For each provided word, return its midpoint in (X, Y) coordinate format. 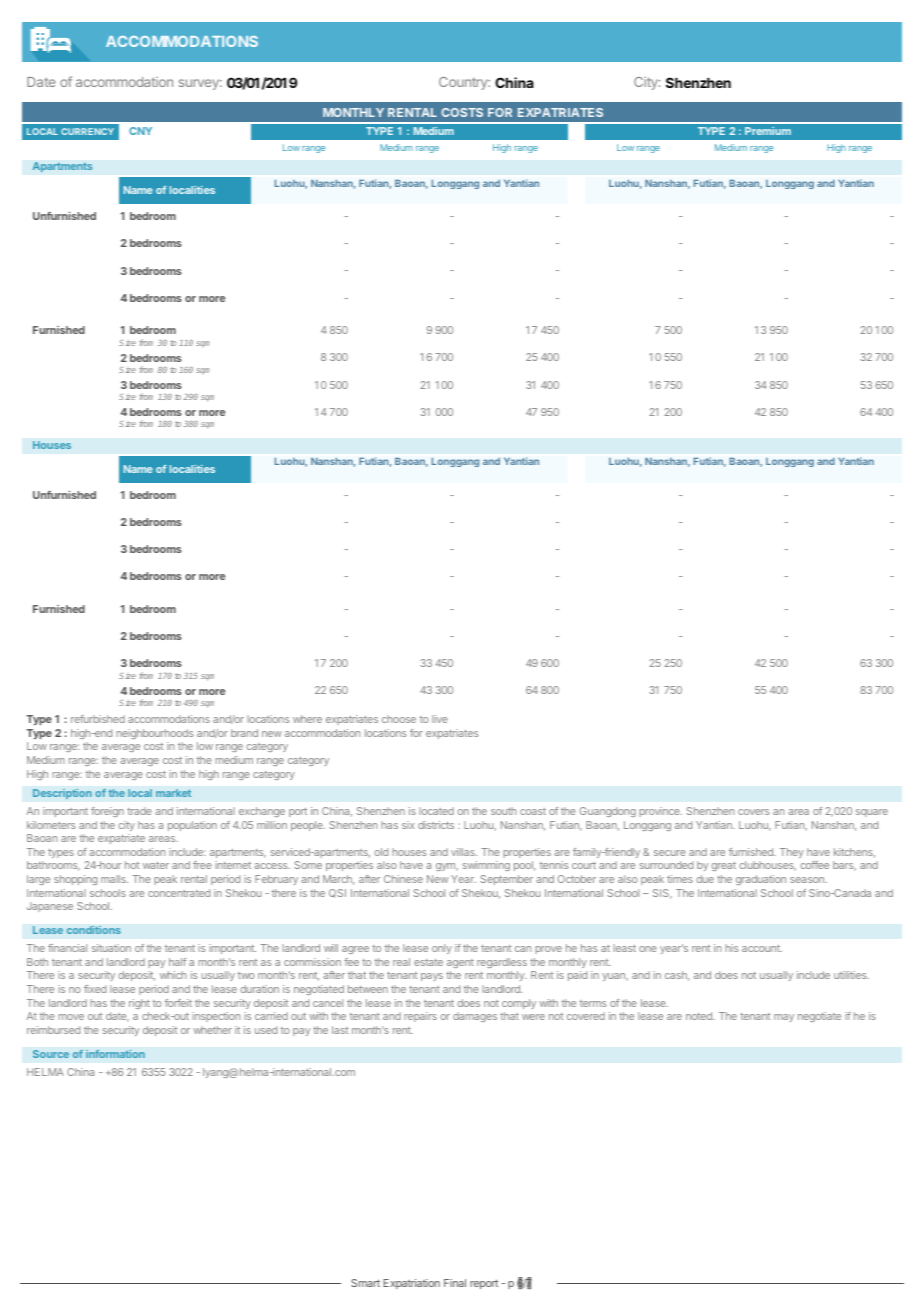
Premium (768, 131)
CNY (140, 131)
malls (114, 879)
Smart (365, 1283)
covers (754, 812)
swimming (486, 866)
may (784, 1018)
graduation (761, 880)
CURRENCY (87, 131)
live (440, 719)
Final (455, 1283)
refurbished (98, 719)
